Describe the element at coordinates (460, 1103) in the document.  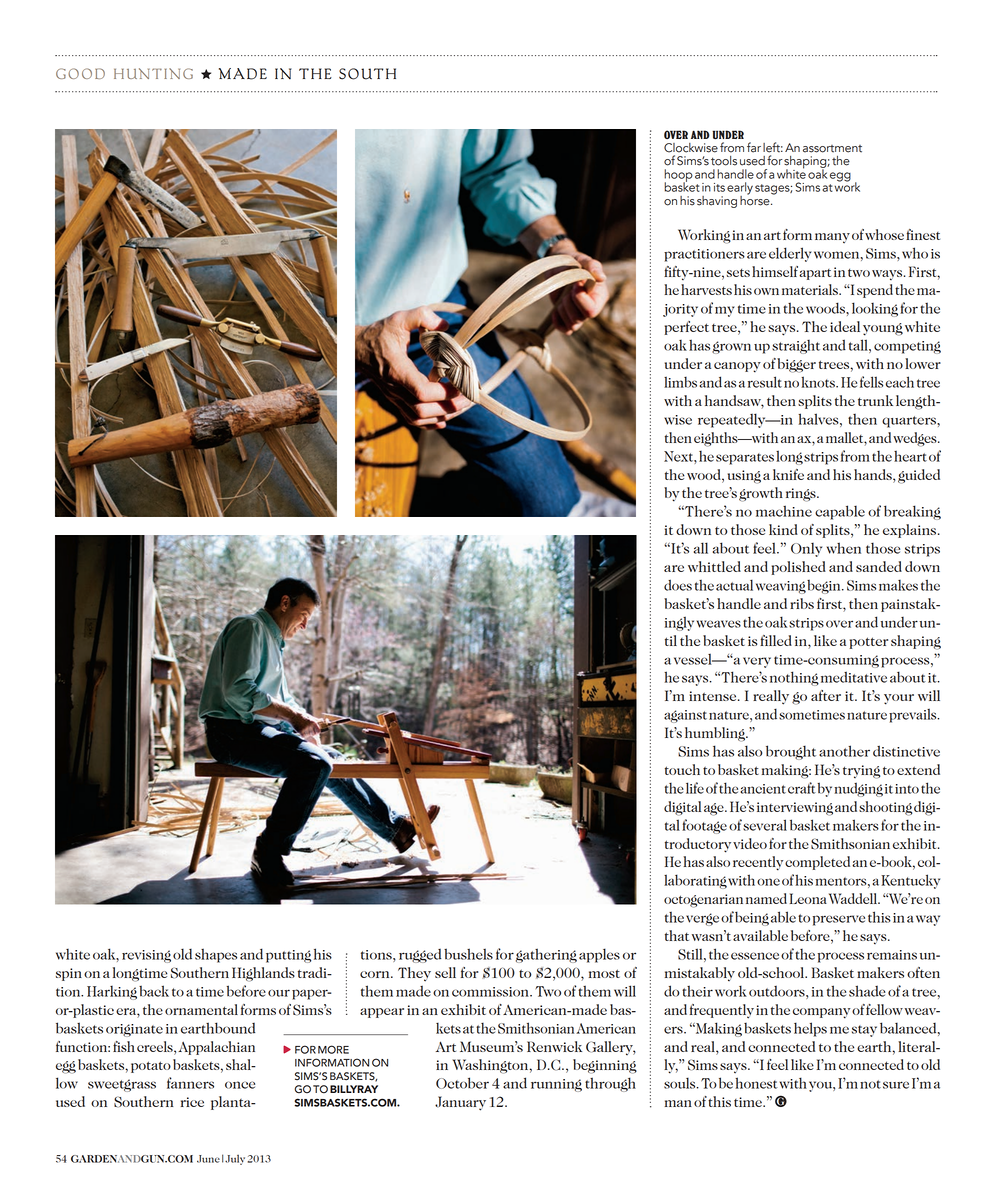
I see `January` at that location.
